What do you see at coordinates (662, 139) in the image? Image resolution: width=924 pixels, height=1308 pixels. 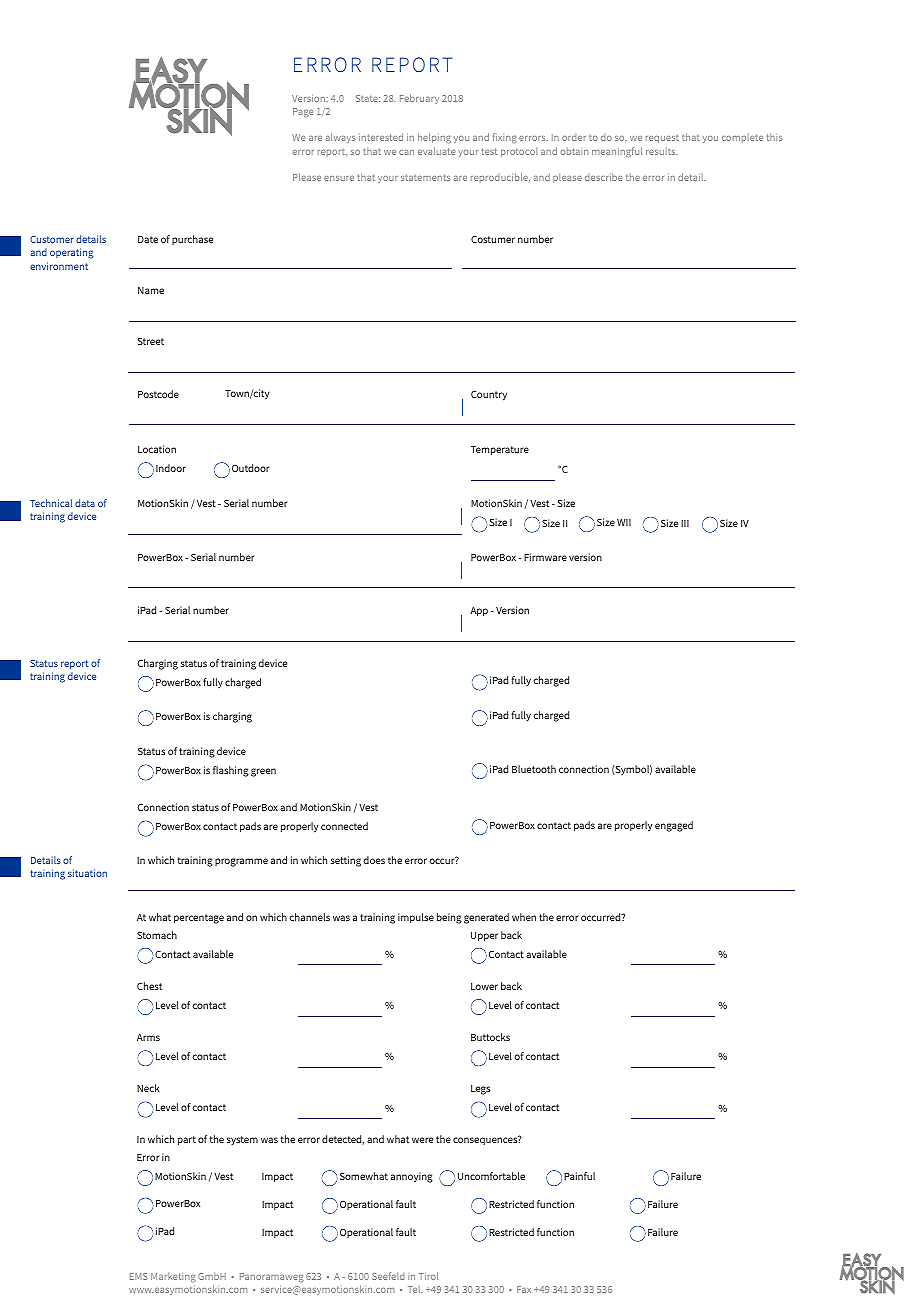 I see `request` at bounding box center [662, 139].
